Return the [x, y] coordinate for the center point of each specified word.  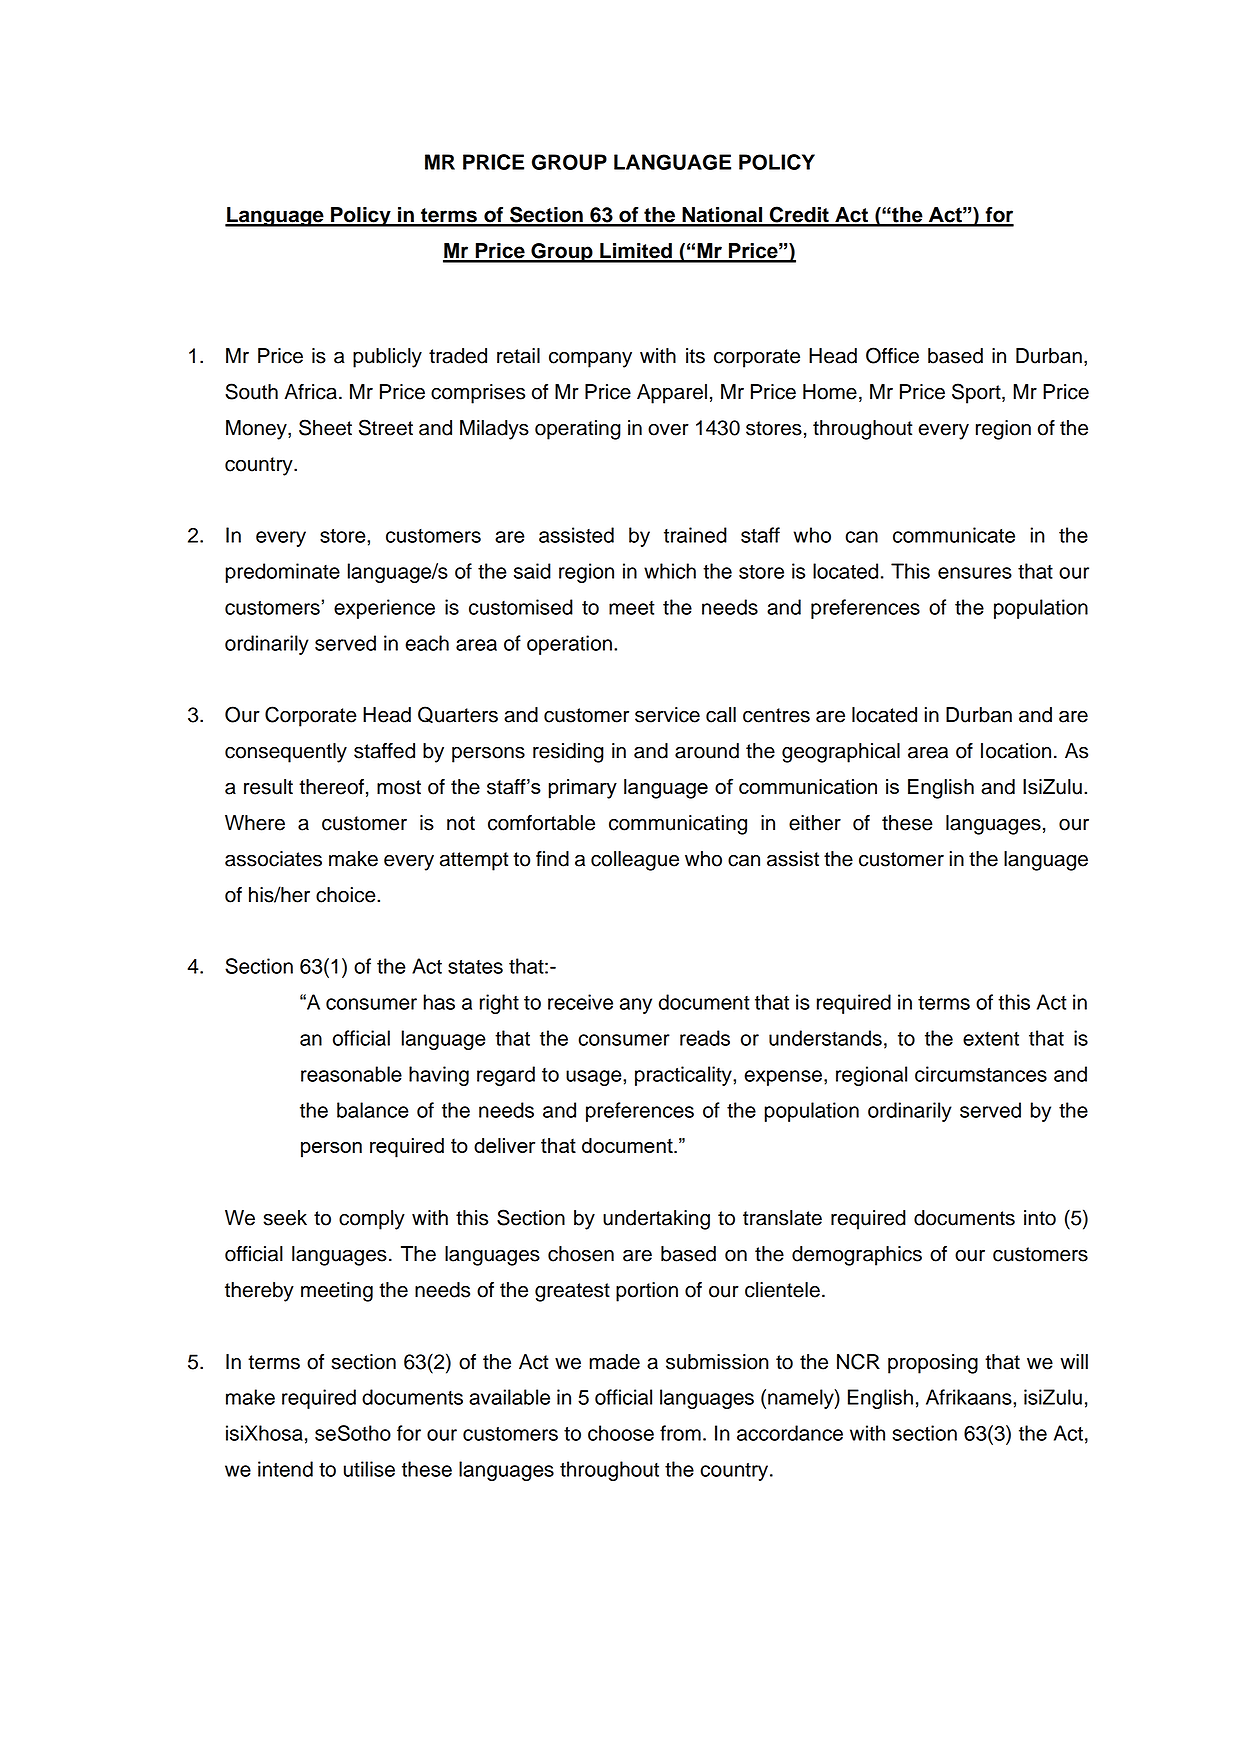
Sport [977, 393]
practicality [684, 1076]
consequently [286, 753]
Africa [310, 392]
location [1016, 751]
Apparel [672, 394]
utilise [369, 1469]
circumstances [981, 1074]
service [667, 715]
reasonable [351, 1074]
